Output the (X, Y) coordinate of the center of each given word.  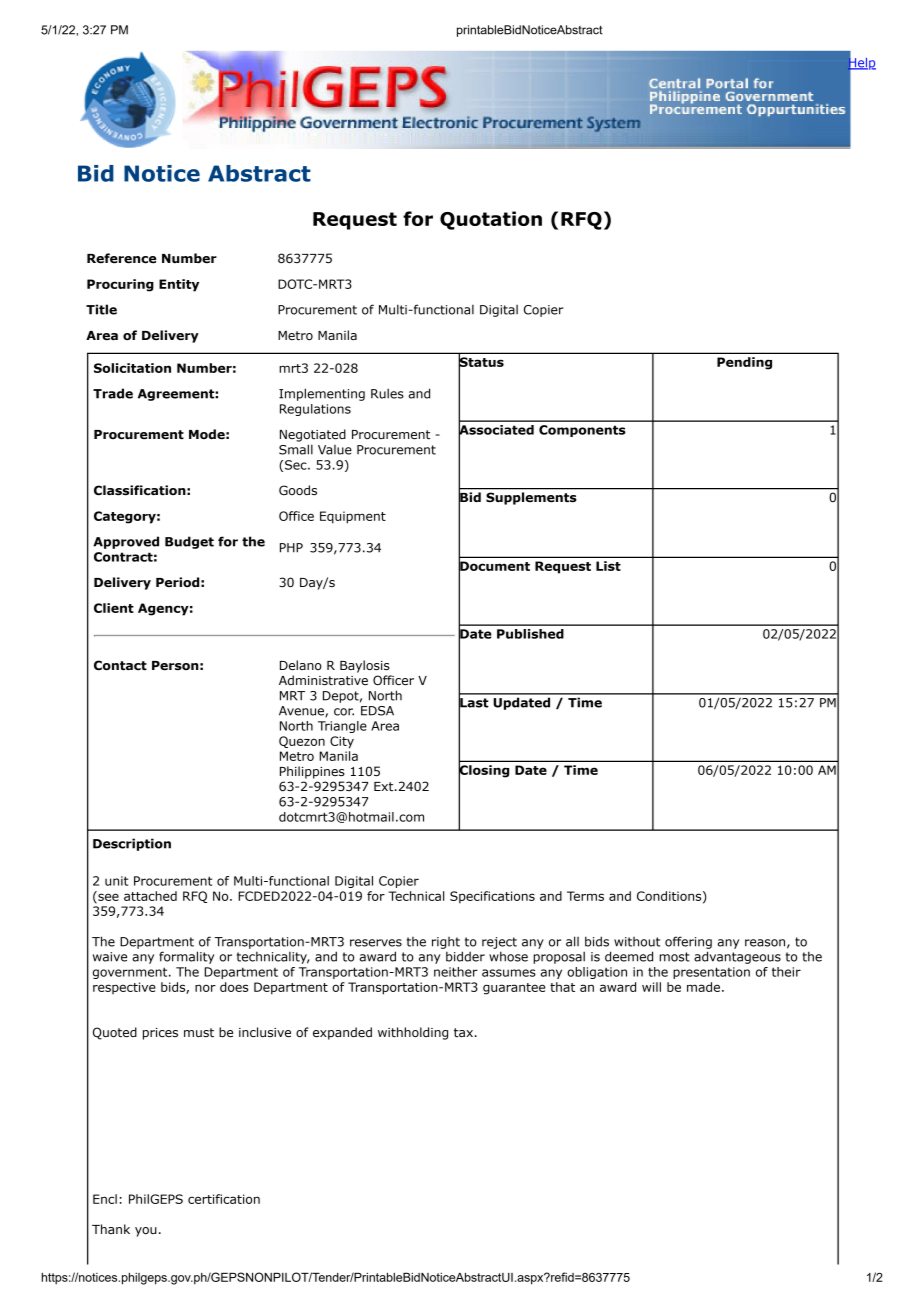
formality (186, 957)
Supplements (531, 498)
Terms (585, 896)
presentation (711, 973)
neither (456, 972)
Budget (189, 542)
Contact (120, 665)
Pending (744, 363)
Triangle (342, 727)
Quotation (491, 220)
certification (224, 1199)
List (608, 566)
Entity (179, 285)
